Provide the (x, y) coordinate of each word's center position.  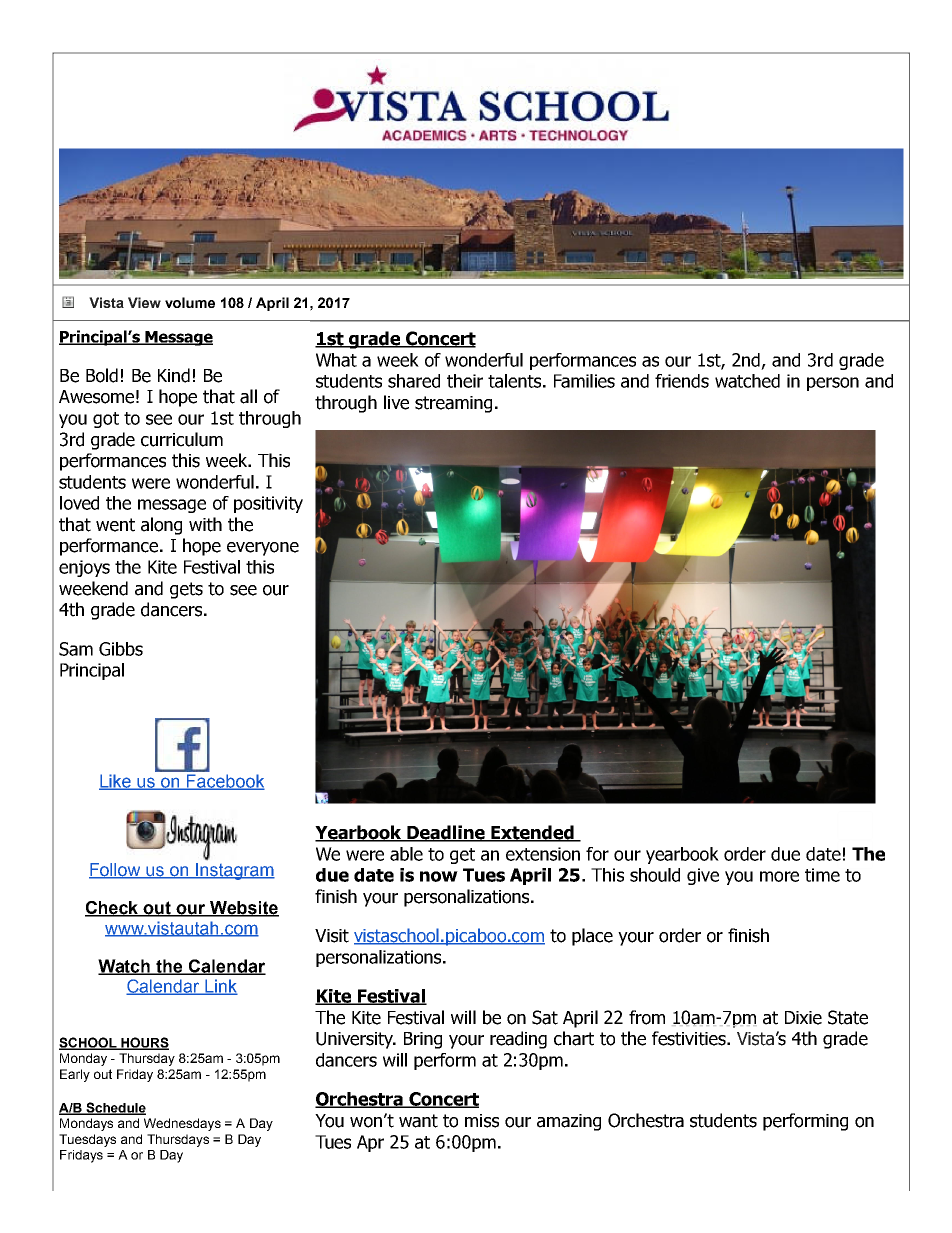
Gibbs (121, 649)
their (465, 381)
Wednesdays (182, 1124)
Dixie (803, 1018)
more (779, 876)
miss (482, 1121)
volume (190, 302)
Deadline (446, 833)
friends (682, 381)
